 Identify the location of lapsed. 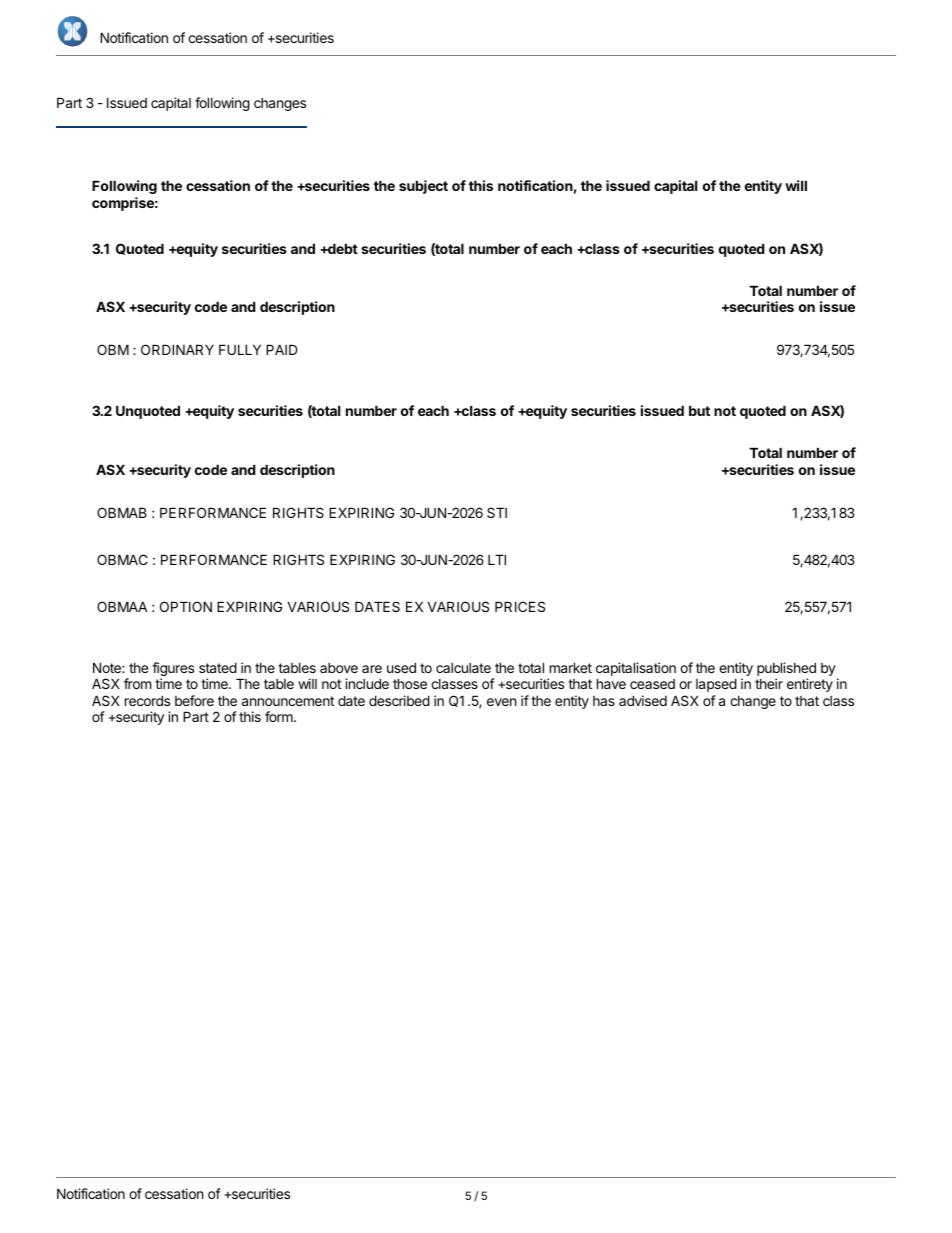
(716, 685).
